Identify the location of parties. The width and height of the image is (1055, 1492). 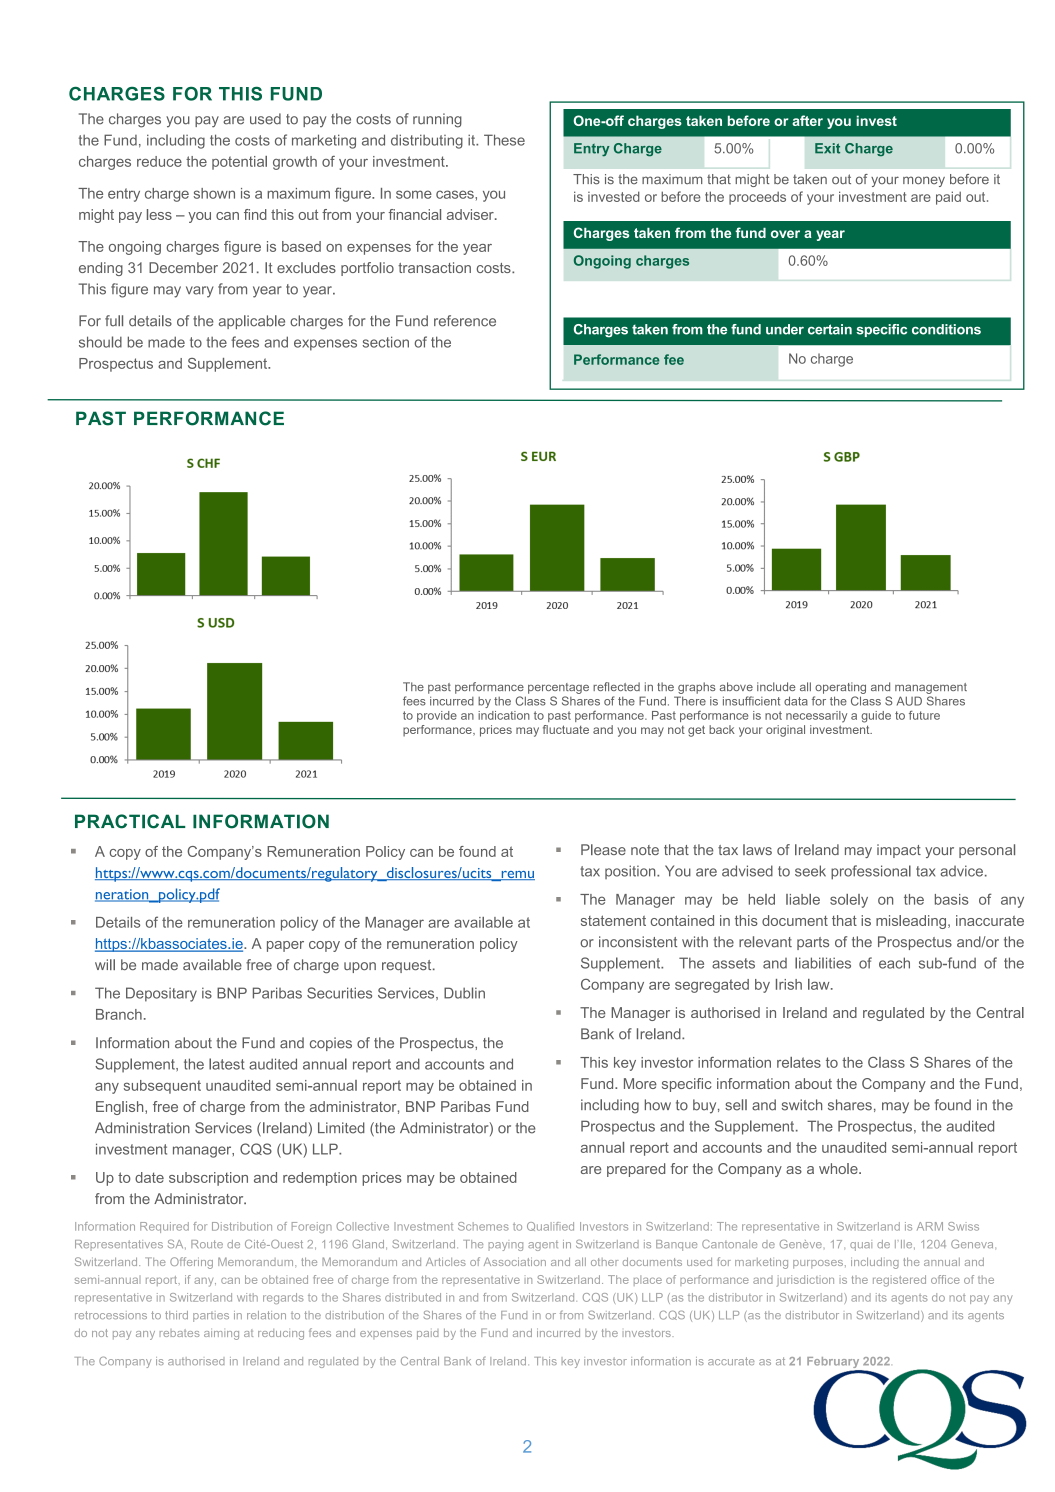
(211, 1317).
